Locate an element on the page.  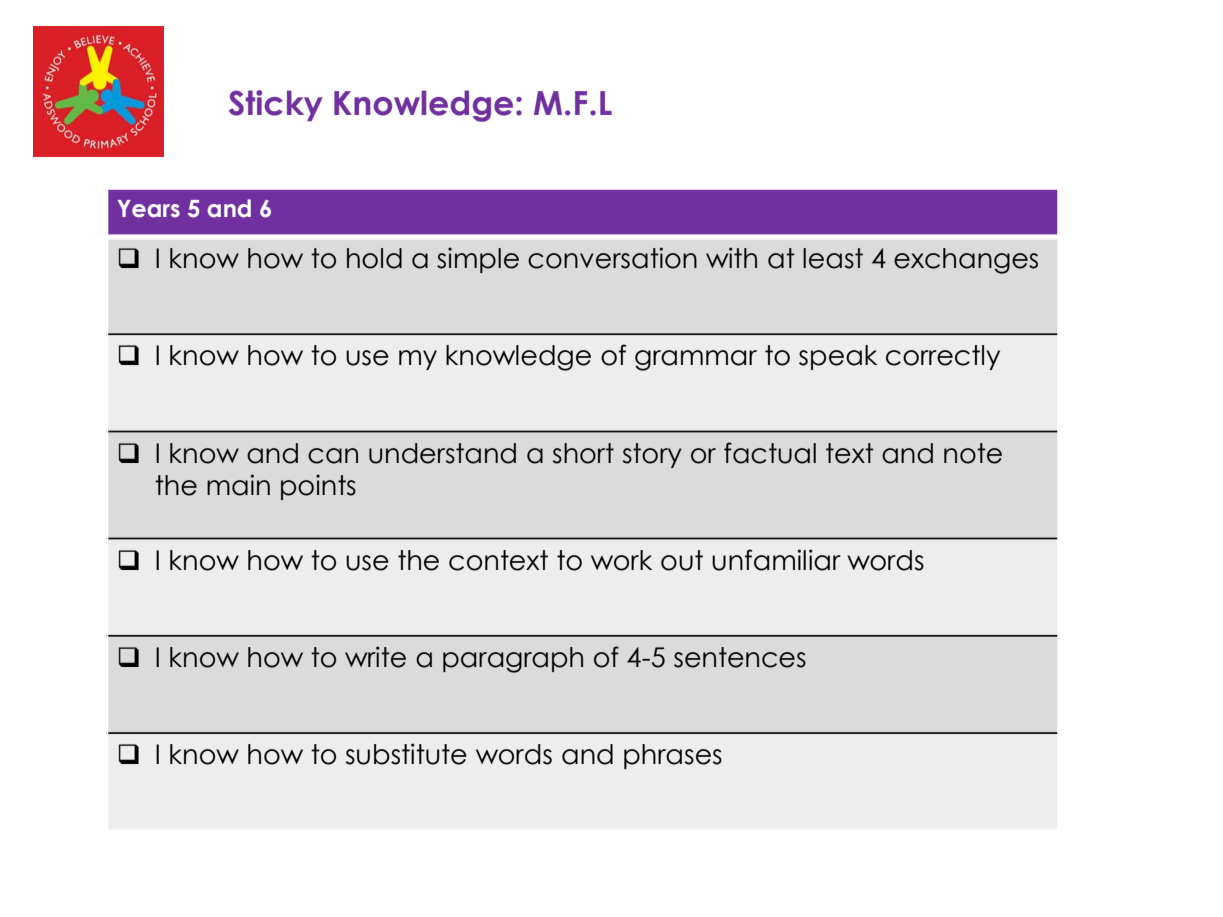
main is located at coordinates (238, 485).
